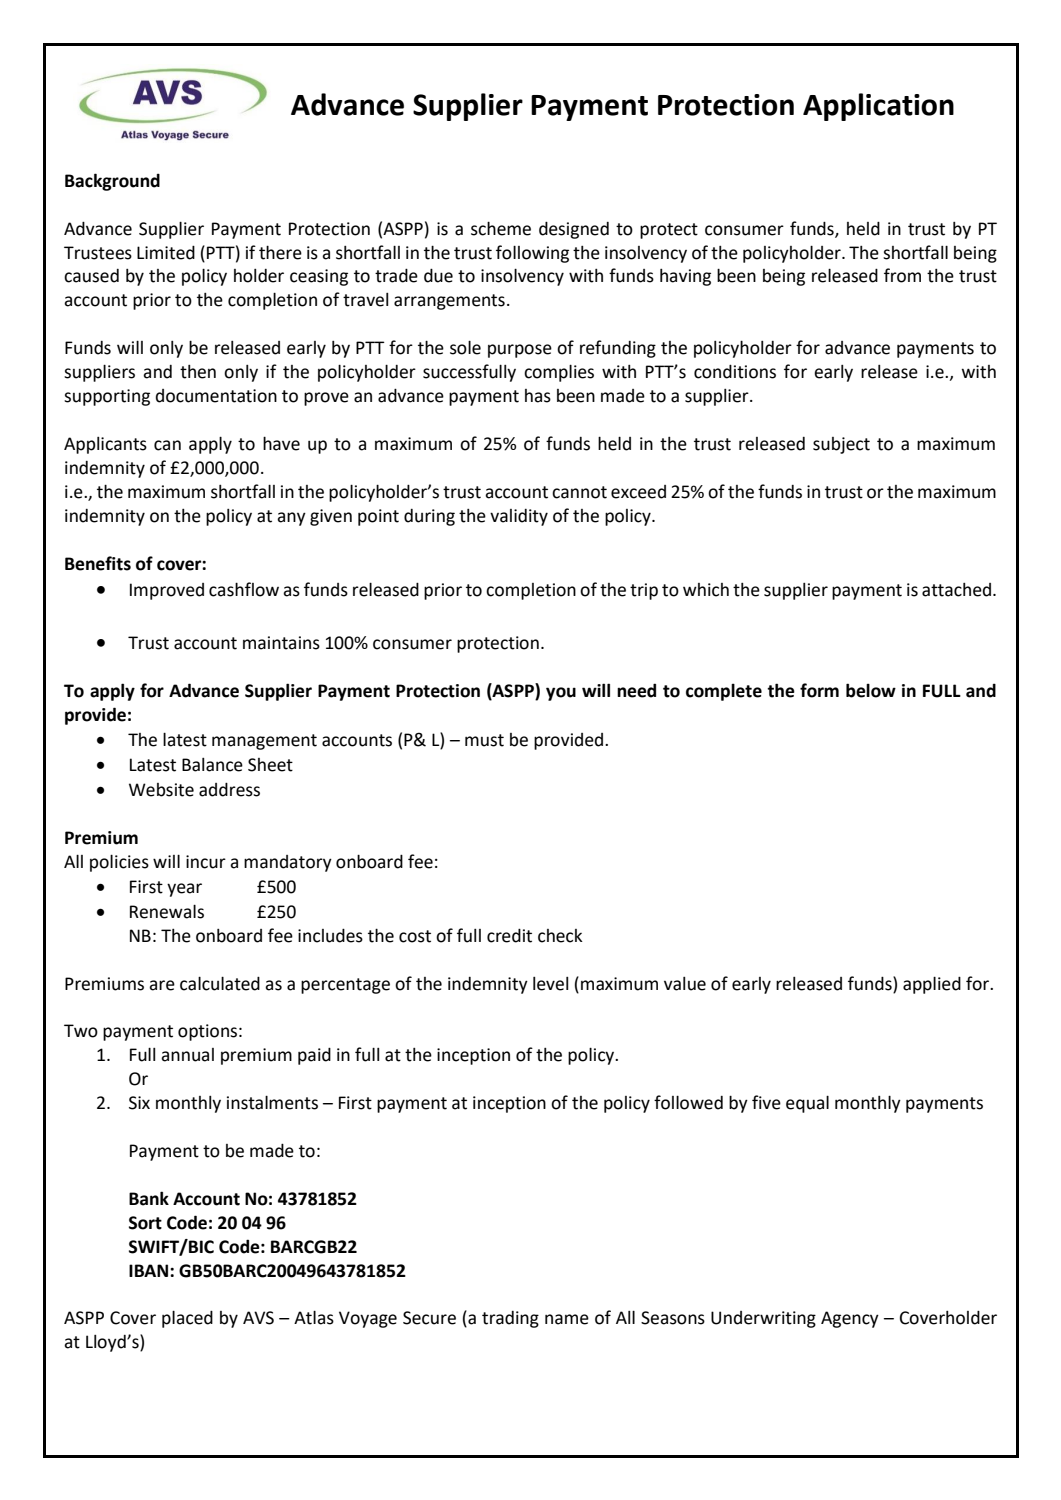 The image size is (1061, 1500). What do you see at coordinates (871, 690) in the screenshot?
I see `below` at bounding box center [871, 690].
